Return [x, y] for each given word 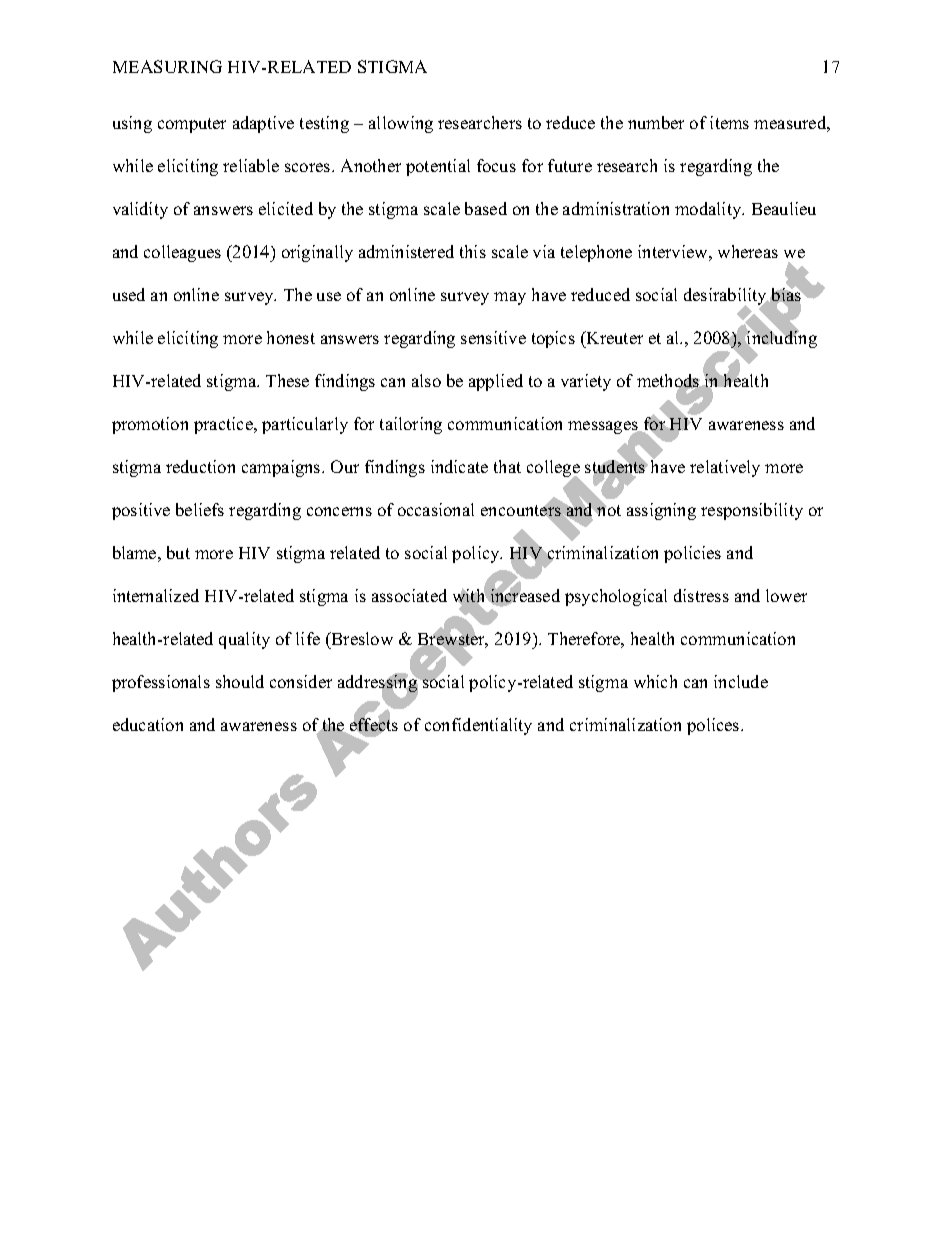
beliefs [200, 509]
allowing [401, 124]
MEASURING [167, 66]
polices [714, 726]
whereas [748, 251]
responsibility [752, 511]
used [129, 294]
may [510, 298]
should [240, 681]
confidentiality [478, 726]
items [729, 122]
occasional [436, 509]
